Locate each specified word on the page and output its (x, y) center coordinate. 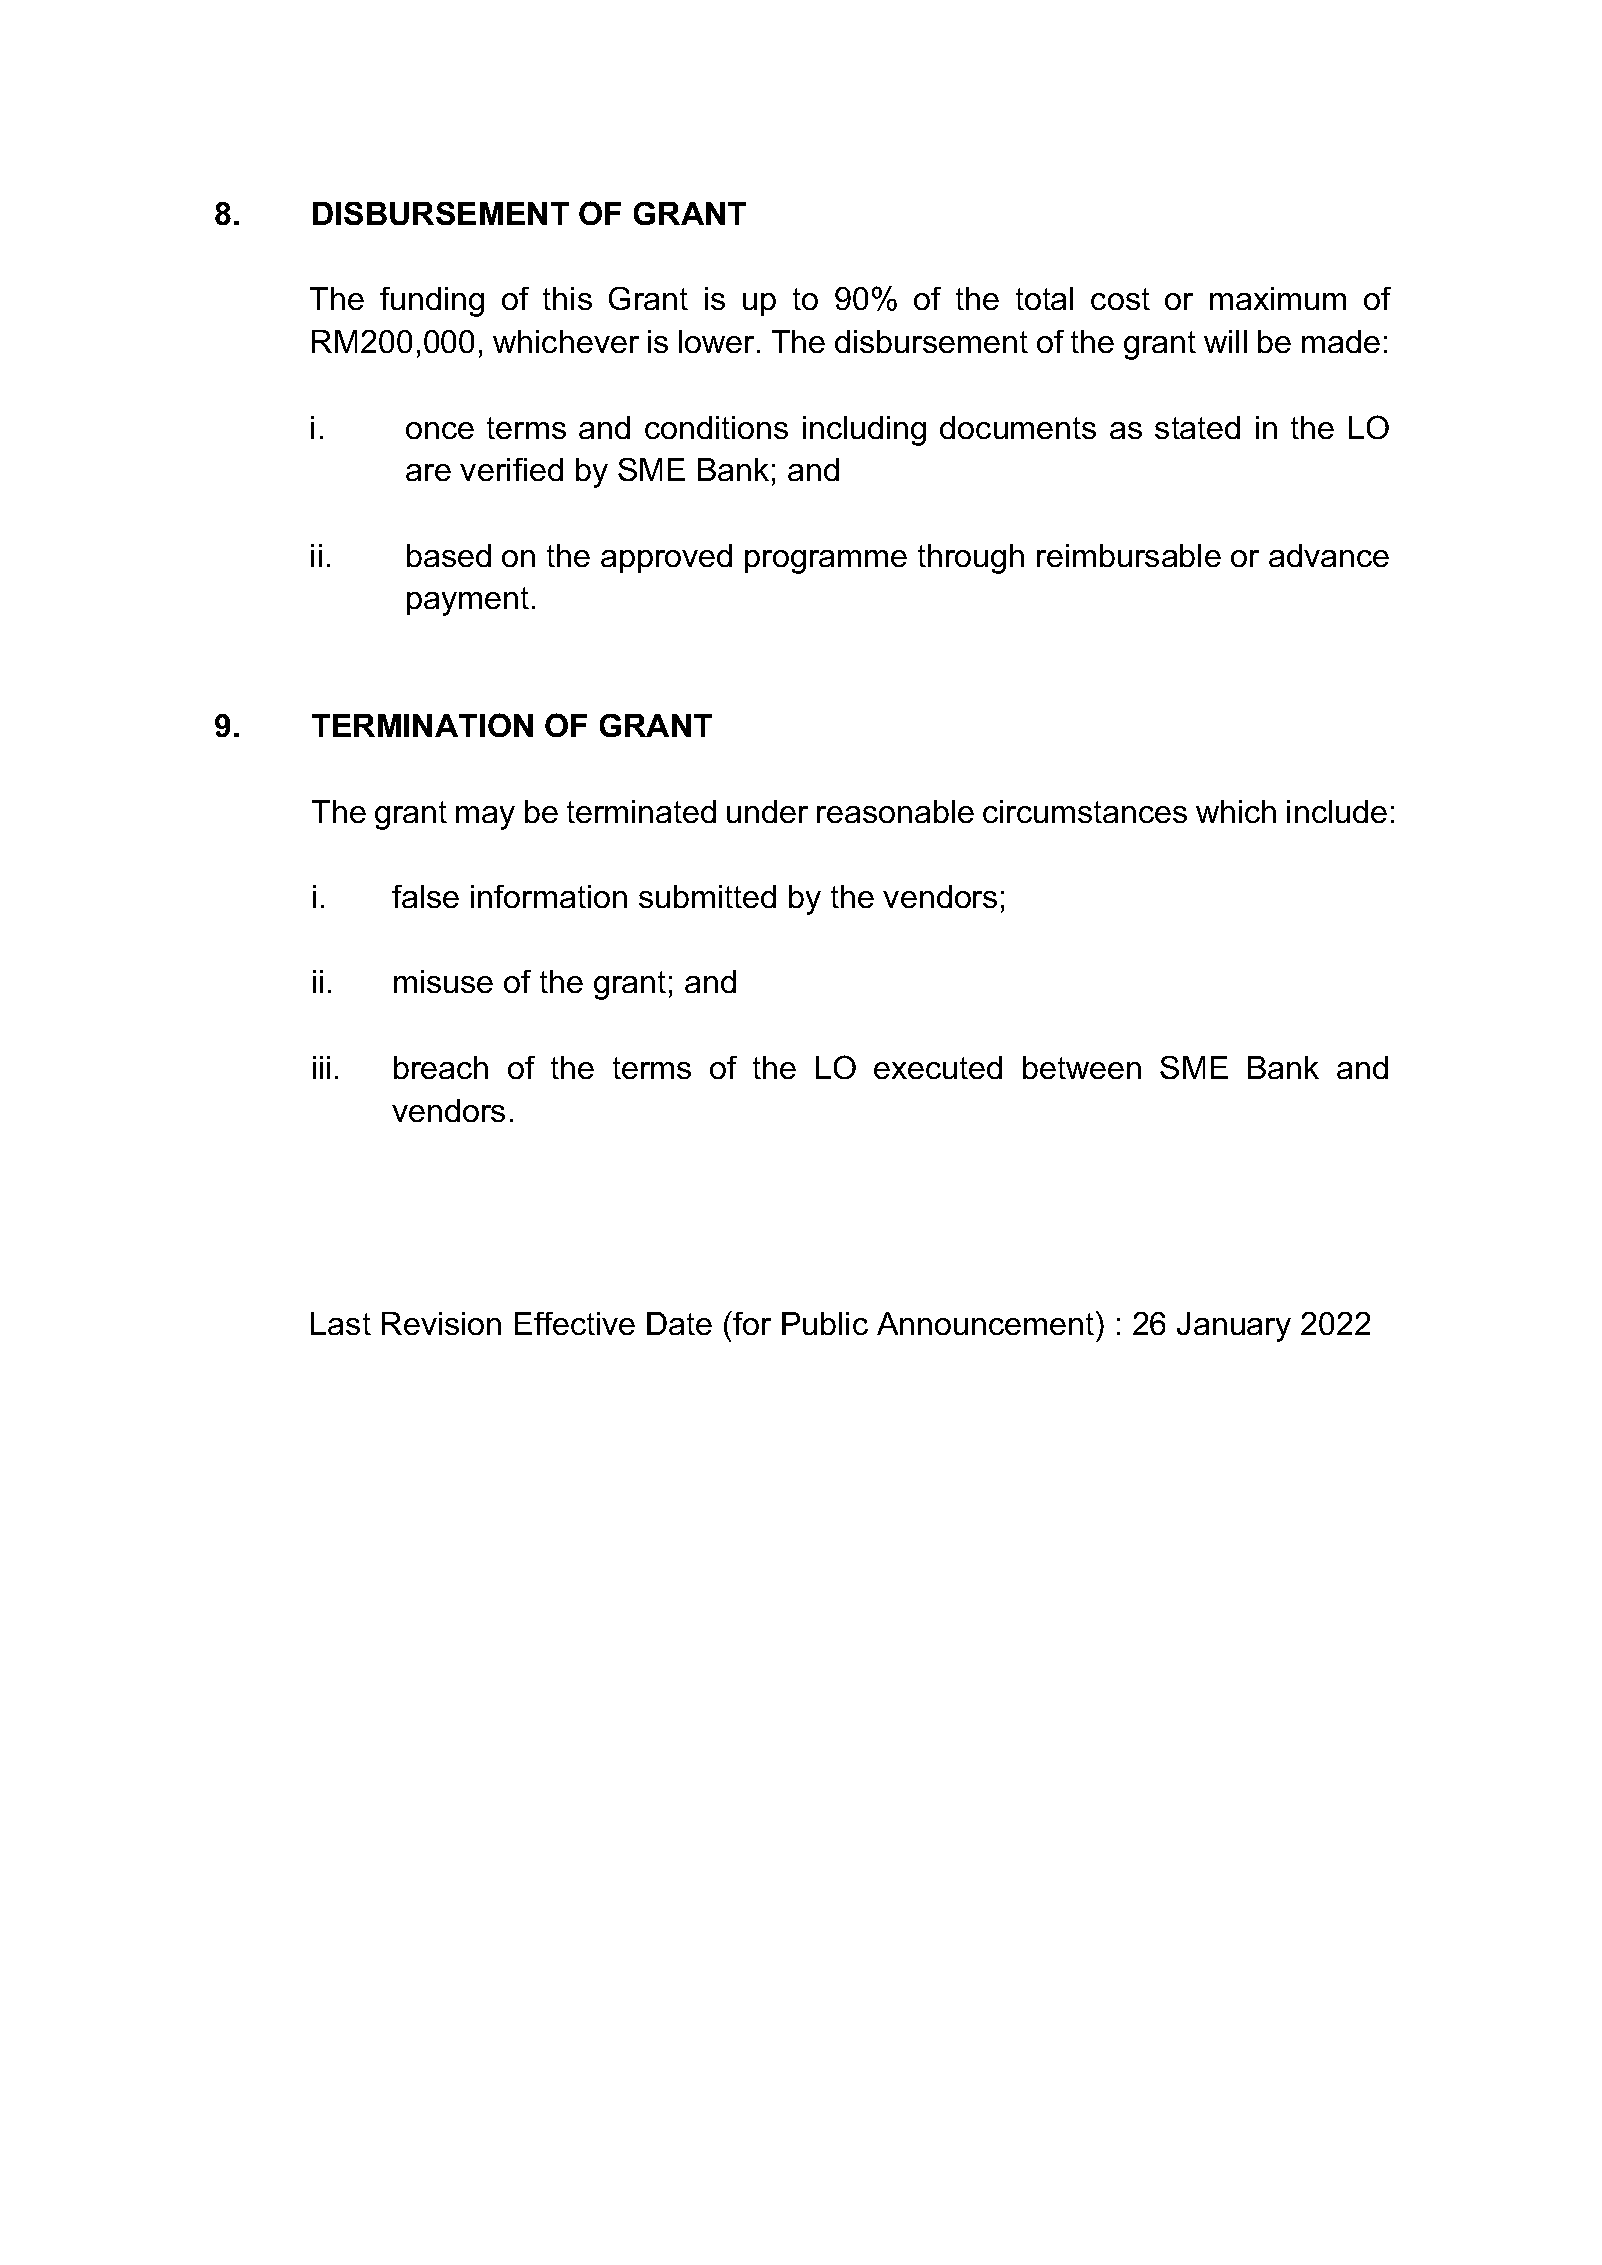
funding (432, 302)
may (485, 818)
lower (718, 341)
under (767, 811)
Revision (441, 1323)
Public (825, 1323)
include (1337, 811)
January (1234, 1327)
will (1225, 341)
